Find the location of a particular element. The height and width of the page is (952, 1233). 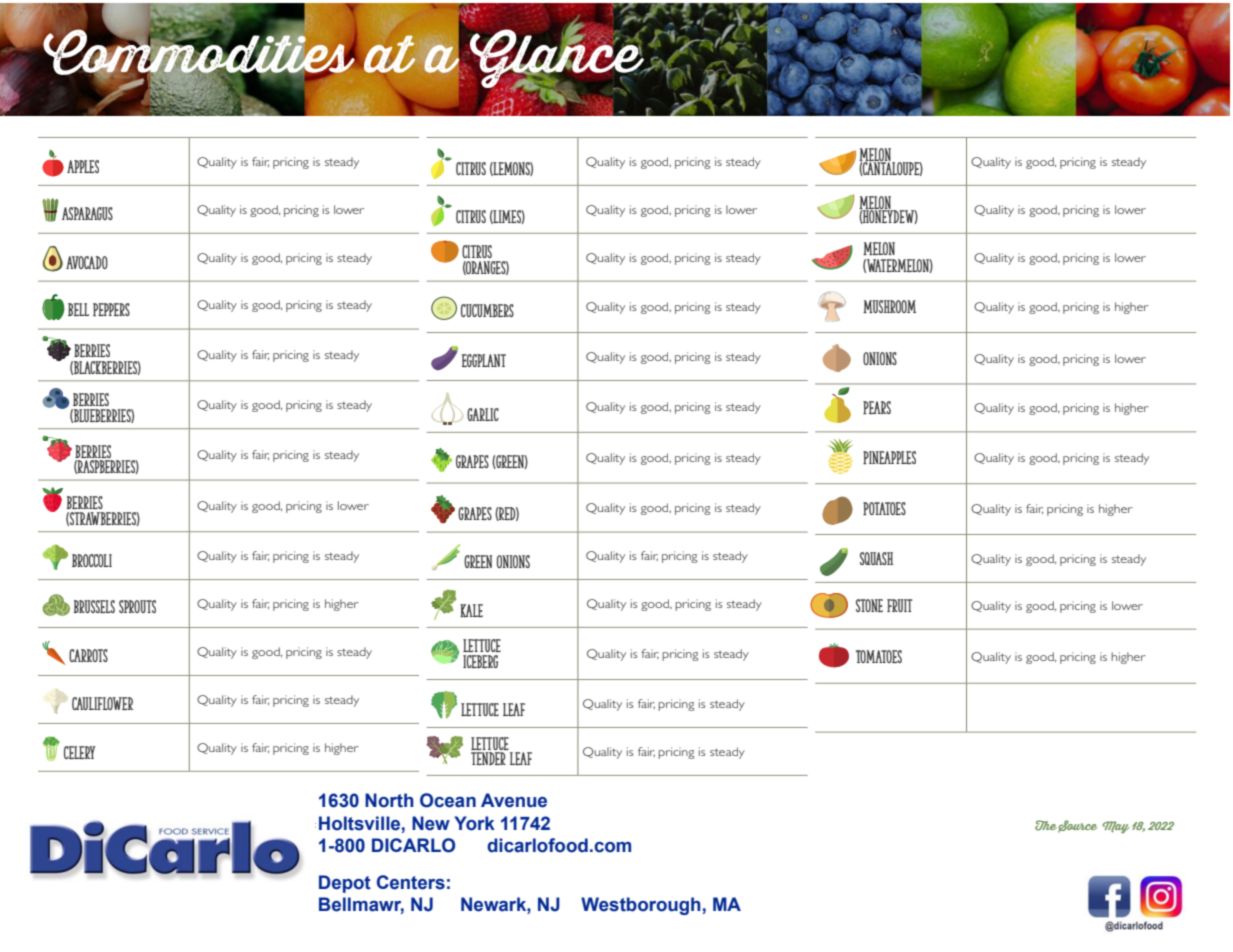

Squash is located at coordinates (876, 558).
